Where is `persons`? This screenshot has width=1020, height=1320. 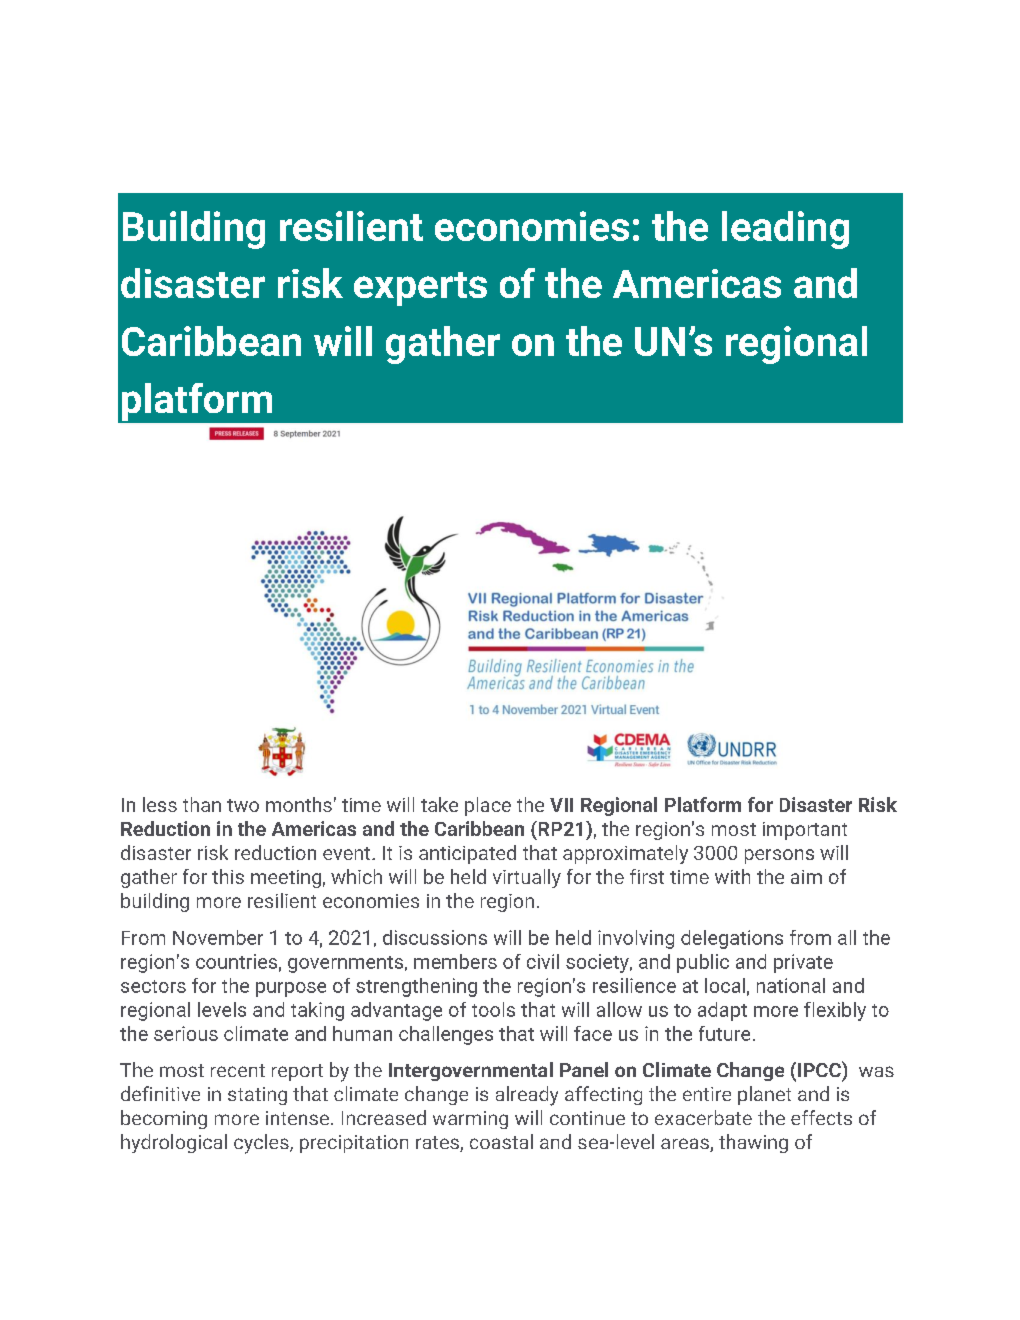 persons is located at coordinates (779, 856).
